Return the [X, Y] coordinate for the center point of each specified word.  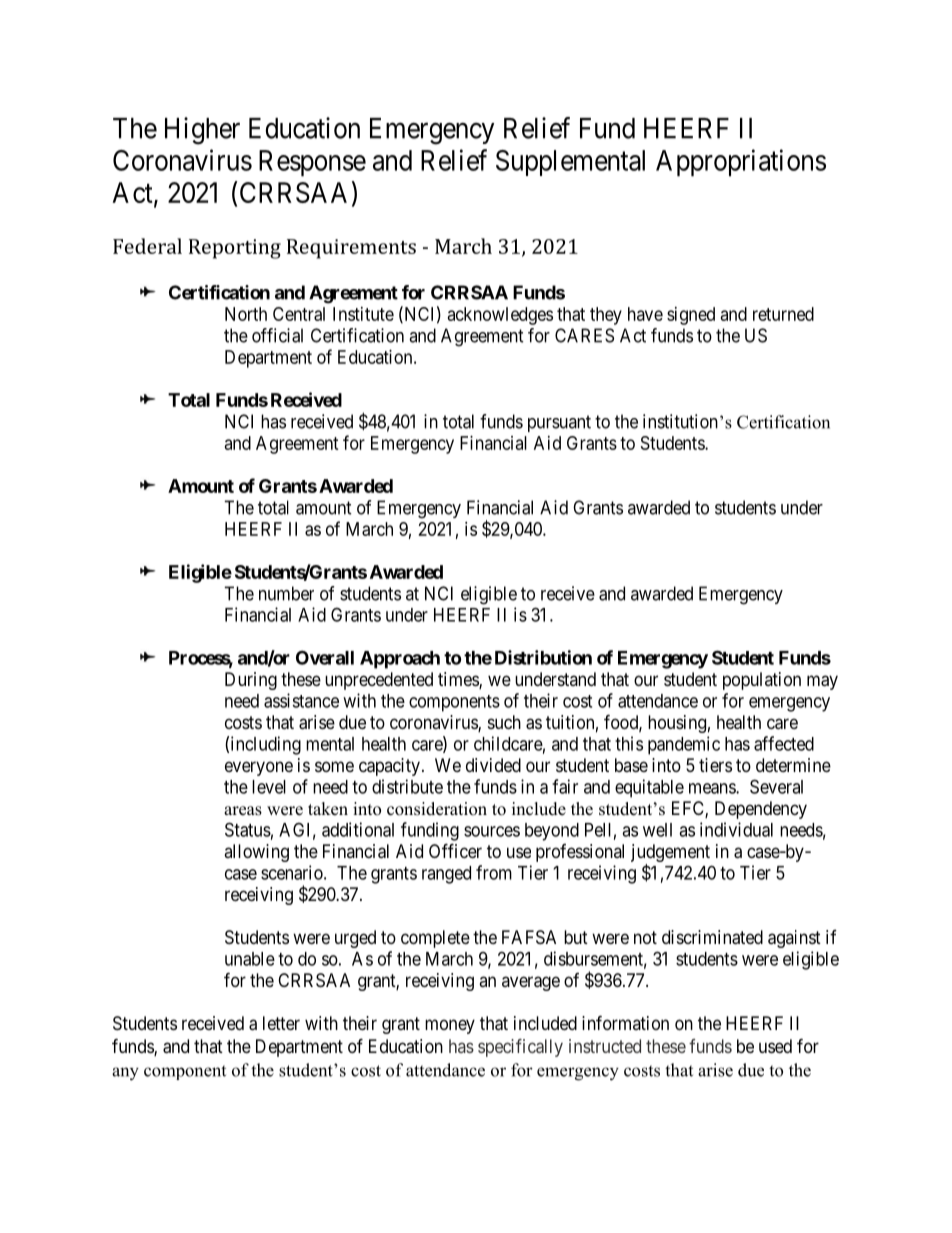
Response [312, 163]
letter [281, 1023]
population [762, 681]
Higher [202, 131]
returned [783, 314]
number [286, 593]
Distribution [543, 657]
